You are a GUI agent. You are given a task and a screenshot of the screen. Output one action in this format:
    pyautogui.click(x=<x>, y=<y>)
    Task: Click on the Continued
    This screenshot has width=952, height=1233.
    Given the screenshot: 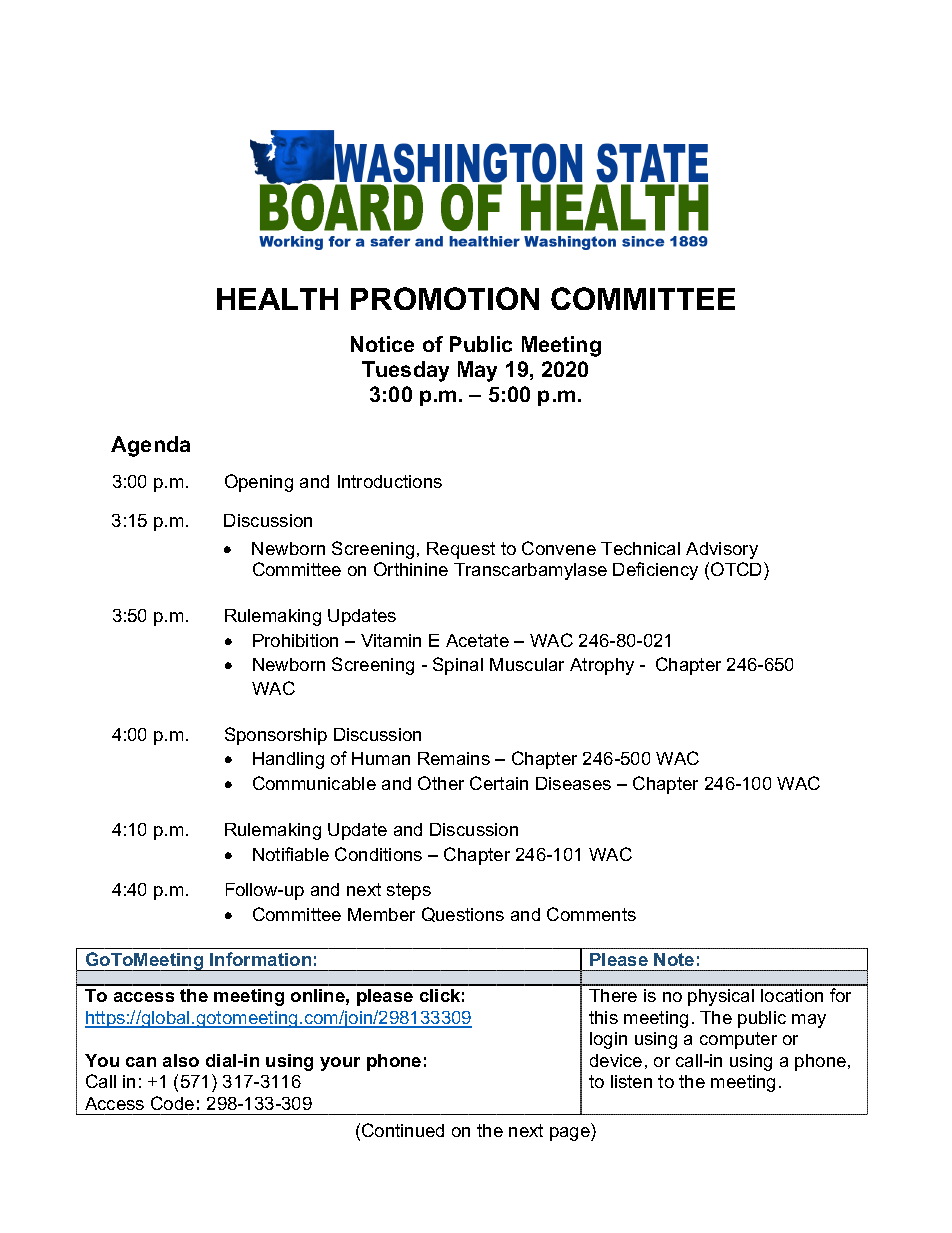 What is the action you would take?
    pyautogui.click(x=403, y=1130)
